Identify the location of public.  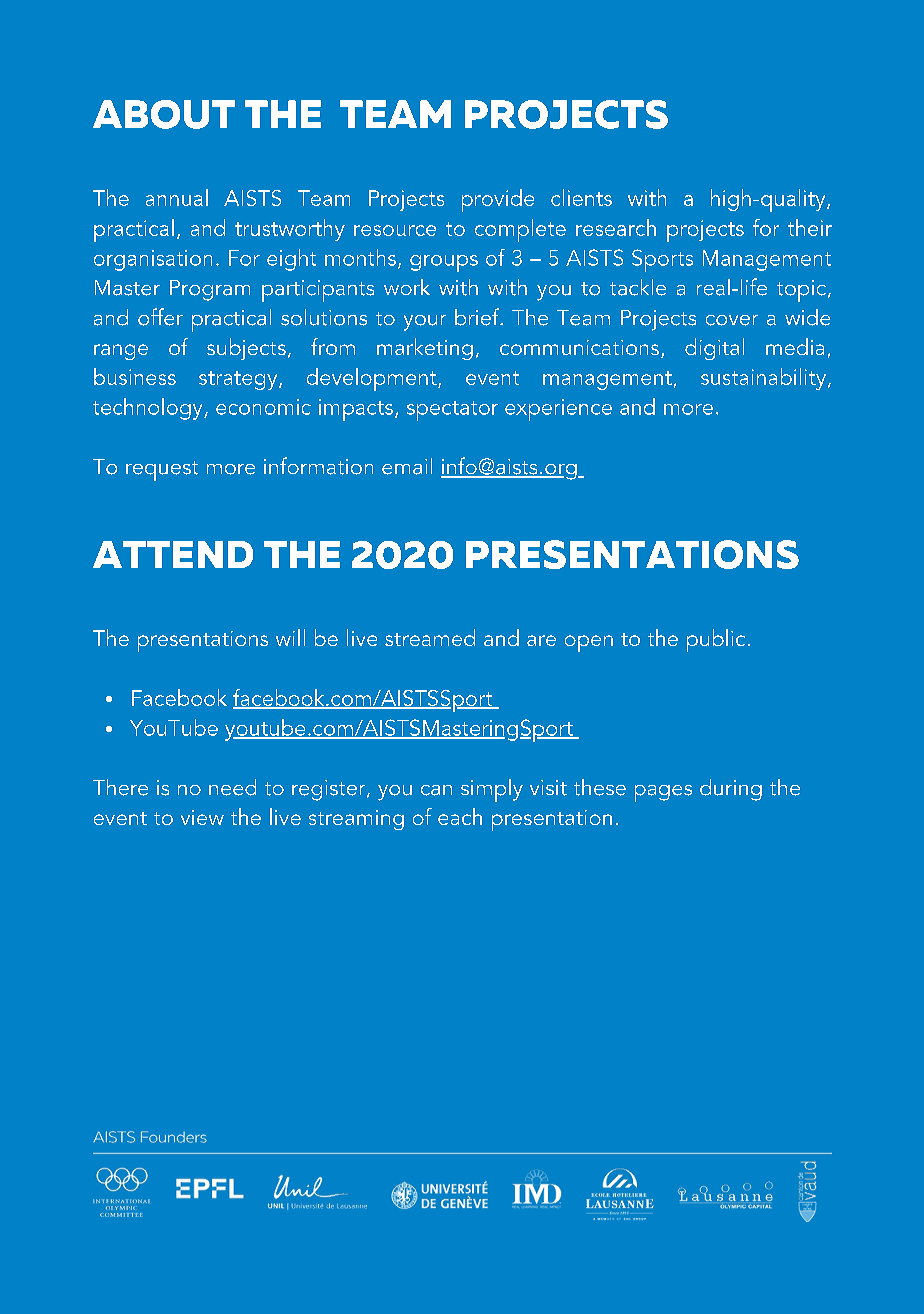
(716, 640).
